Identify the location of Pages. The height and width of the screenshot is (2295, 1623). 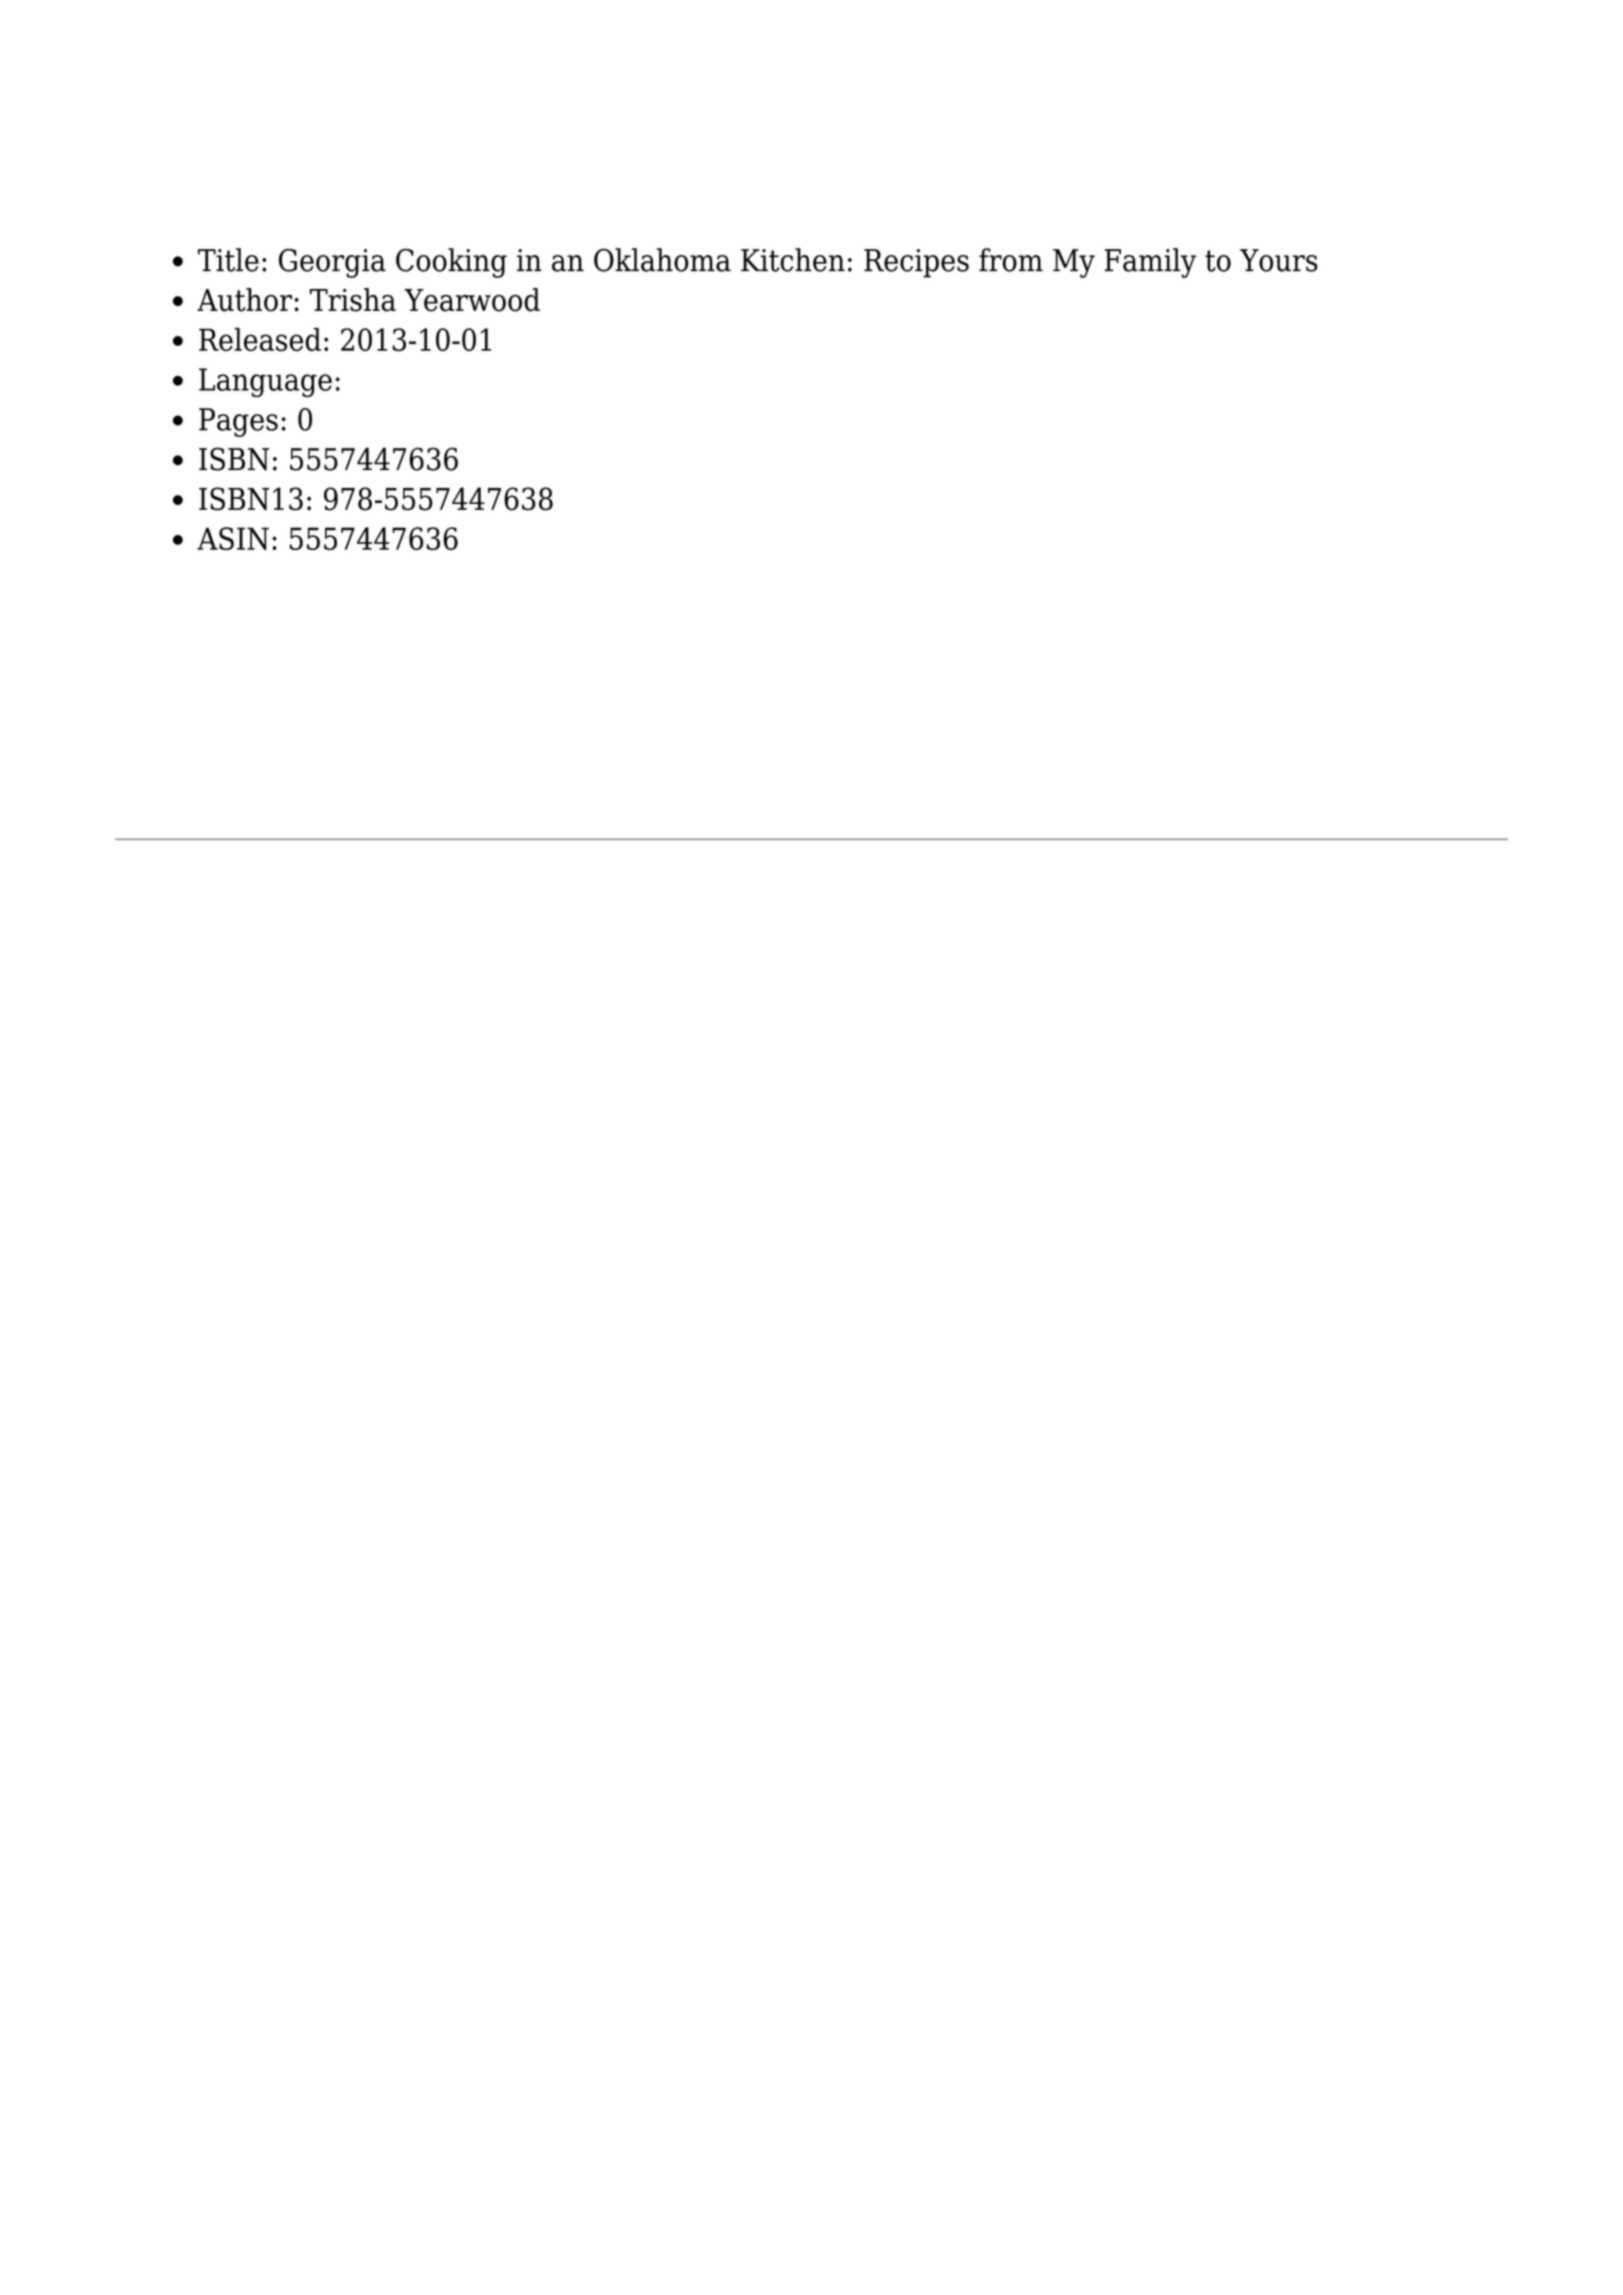
(238, 422).
